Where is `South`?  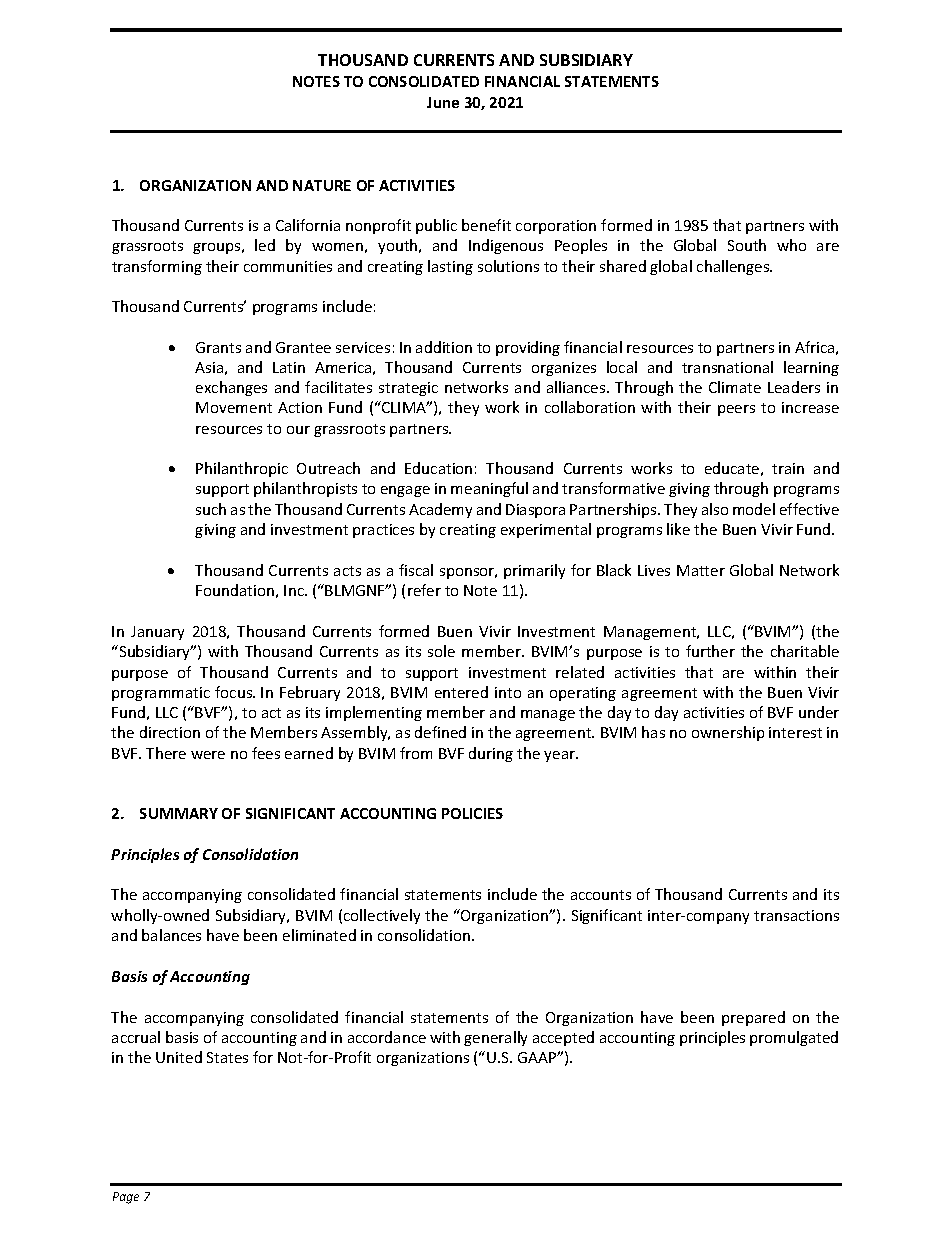 South is located at coordinates (747, 245).
